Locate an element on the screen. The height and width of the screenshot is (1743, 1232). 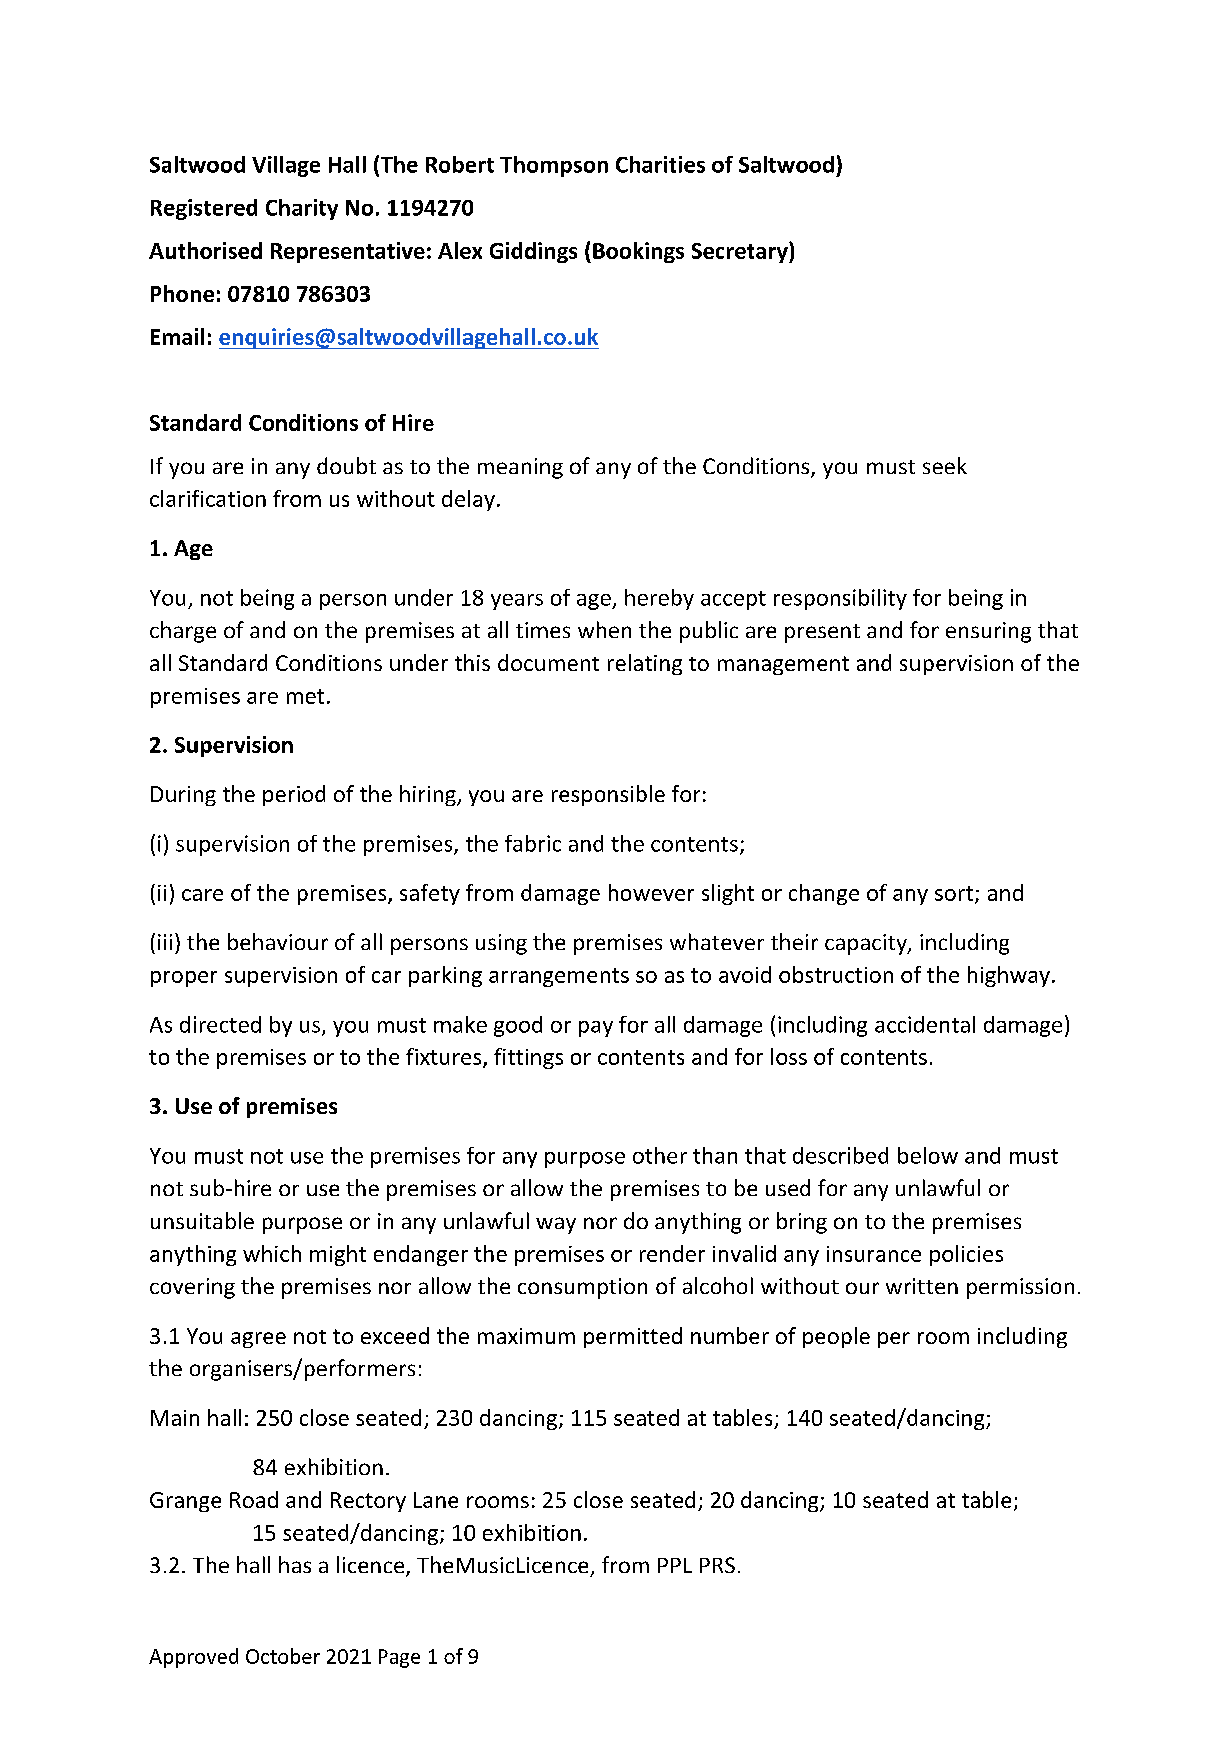
responsibility is located at coordinates (840, 599).
